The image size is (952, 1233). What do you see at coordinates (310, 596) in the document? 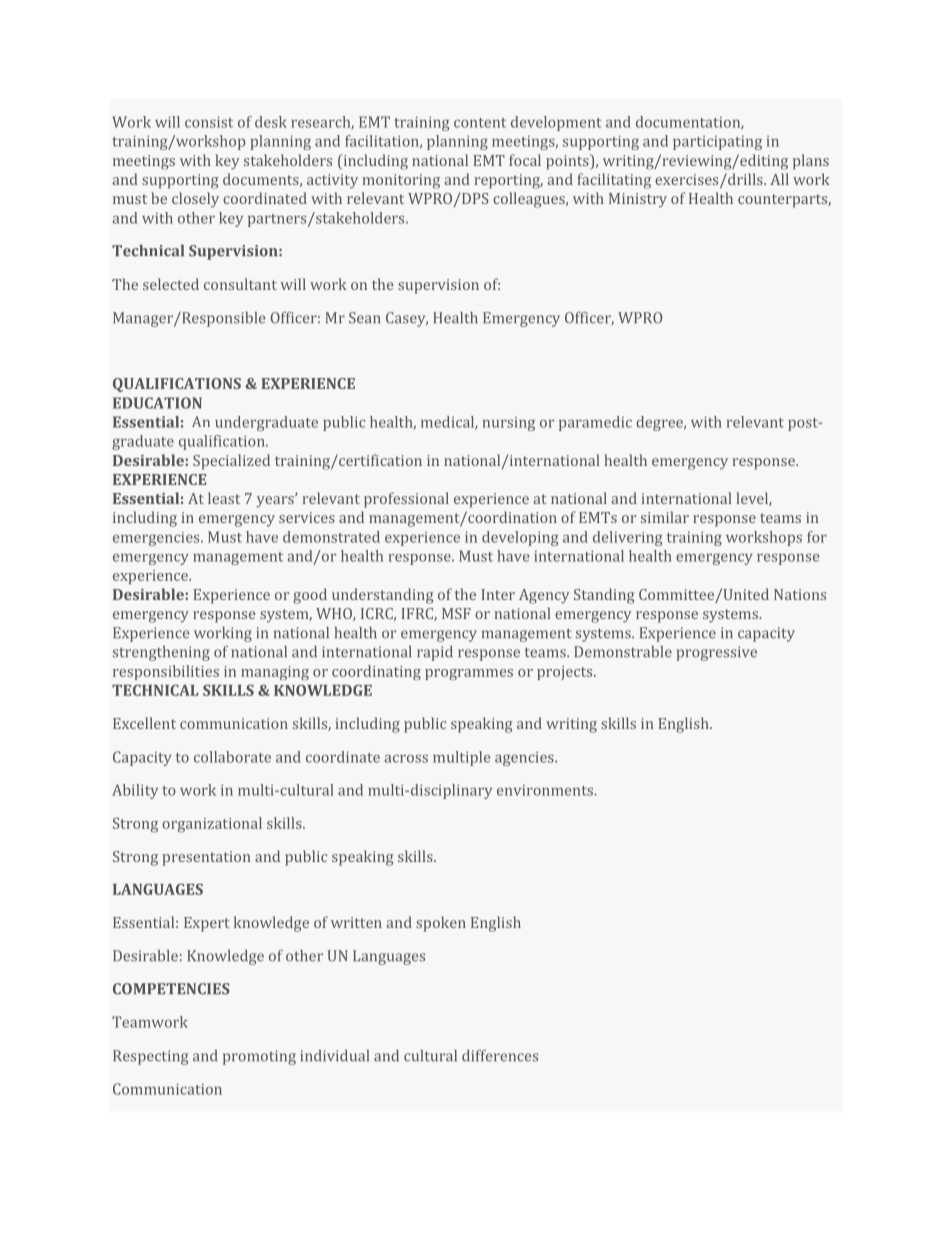
I see `good` at bounding box center [310, 596].
